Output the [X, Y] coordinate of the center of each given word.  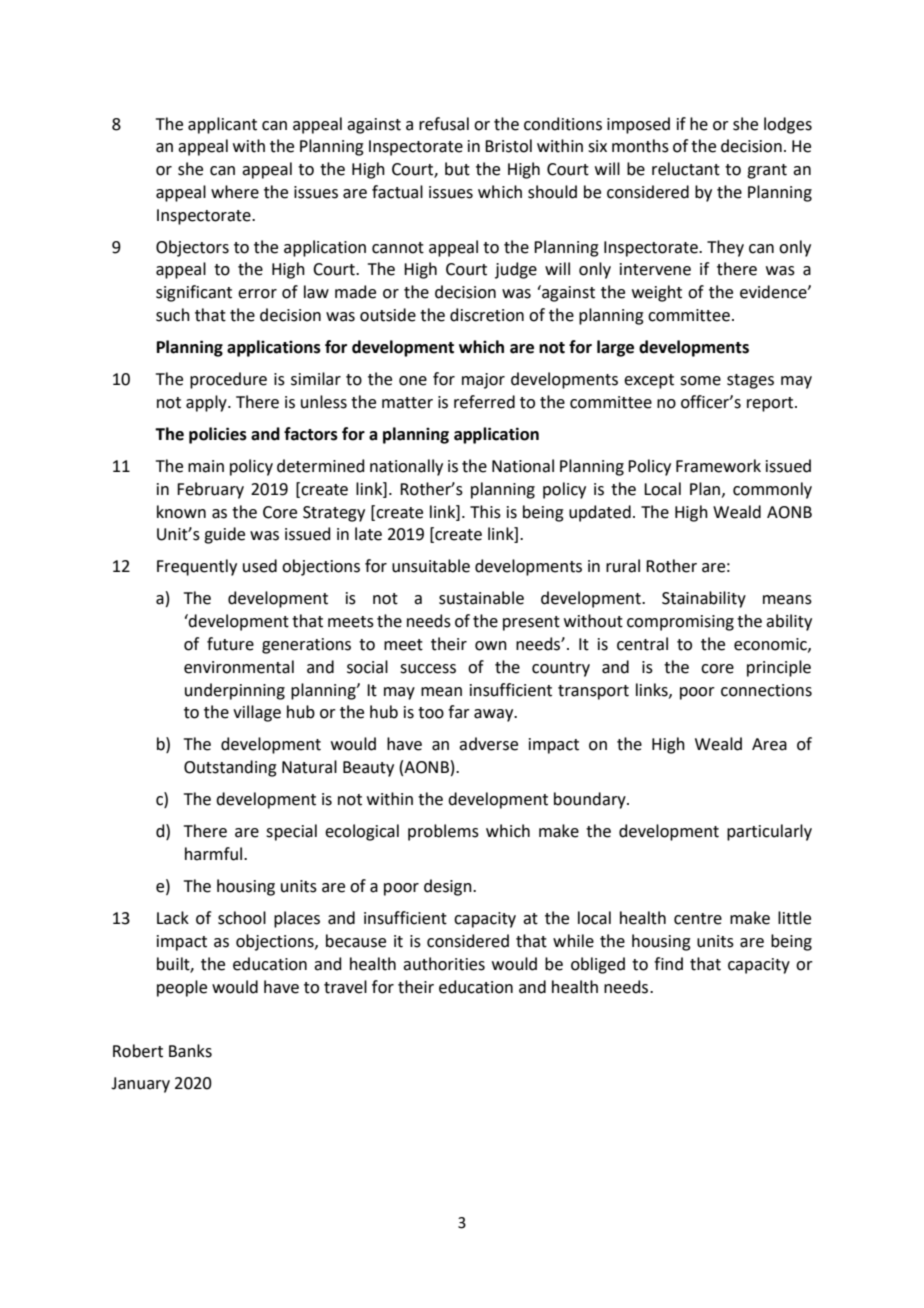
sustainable [481, 598]
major [483, 381]
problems [443, 832]
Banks [190, 1051]
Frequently [197, 567]
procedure [228, 380]
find [668, 964]
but [457, 169]
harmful [215, 854]
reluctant [686, 169]
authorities [444, 964]
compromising [680, 623]
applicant [222, 125]
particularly [769, 832]
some [700, 381]
